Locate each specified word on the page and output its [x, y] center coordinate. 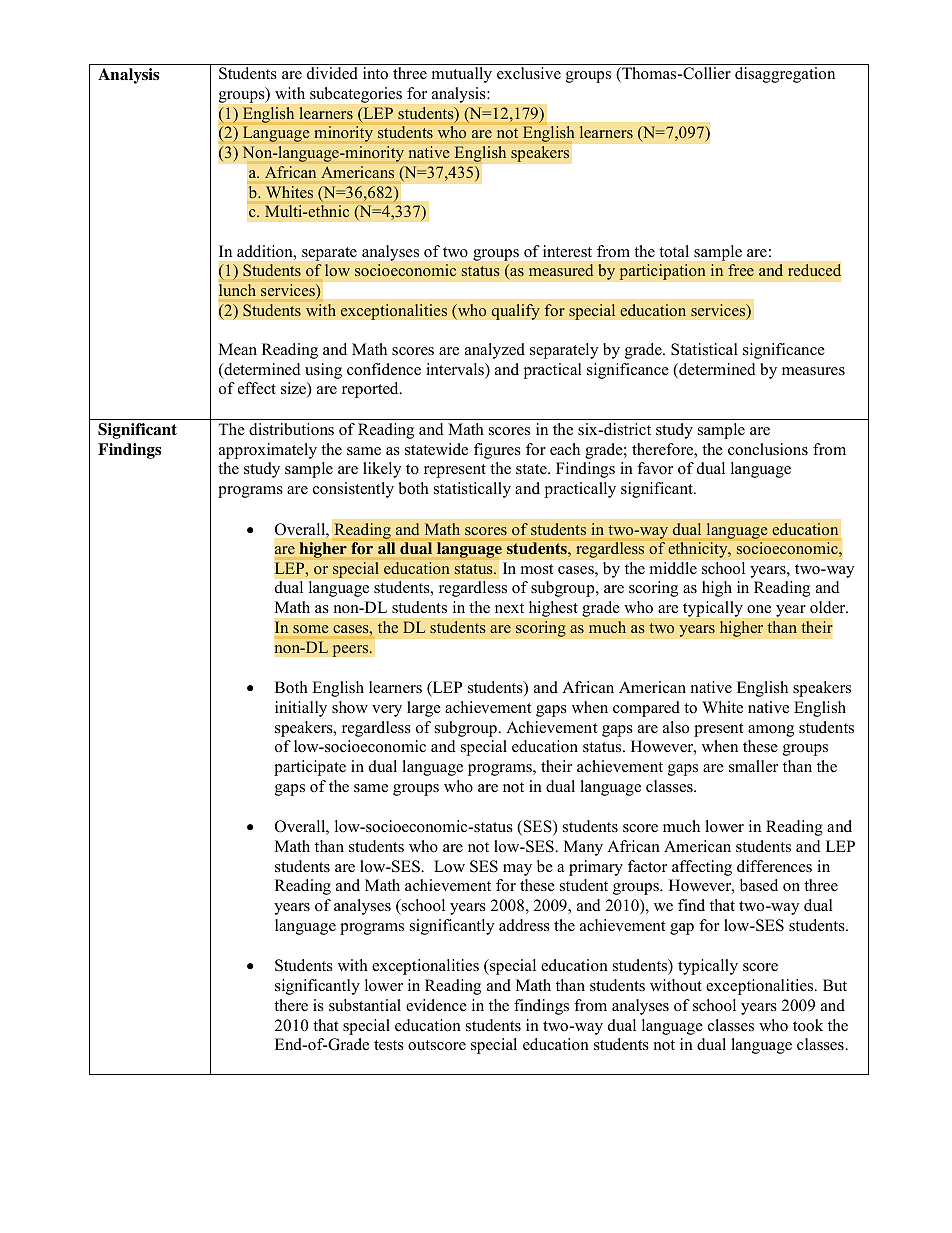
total [674, 251]
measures [813, 371]
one [759, 609]
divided [332, 73]
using [323, 371]
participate [310, 768]
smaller [753, 766]
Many [583, 848]
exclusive [529, 73]
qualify [515, 312]
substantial [365, 1005]
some [310, 629]
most [537, 569]
